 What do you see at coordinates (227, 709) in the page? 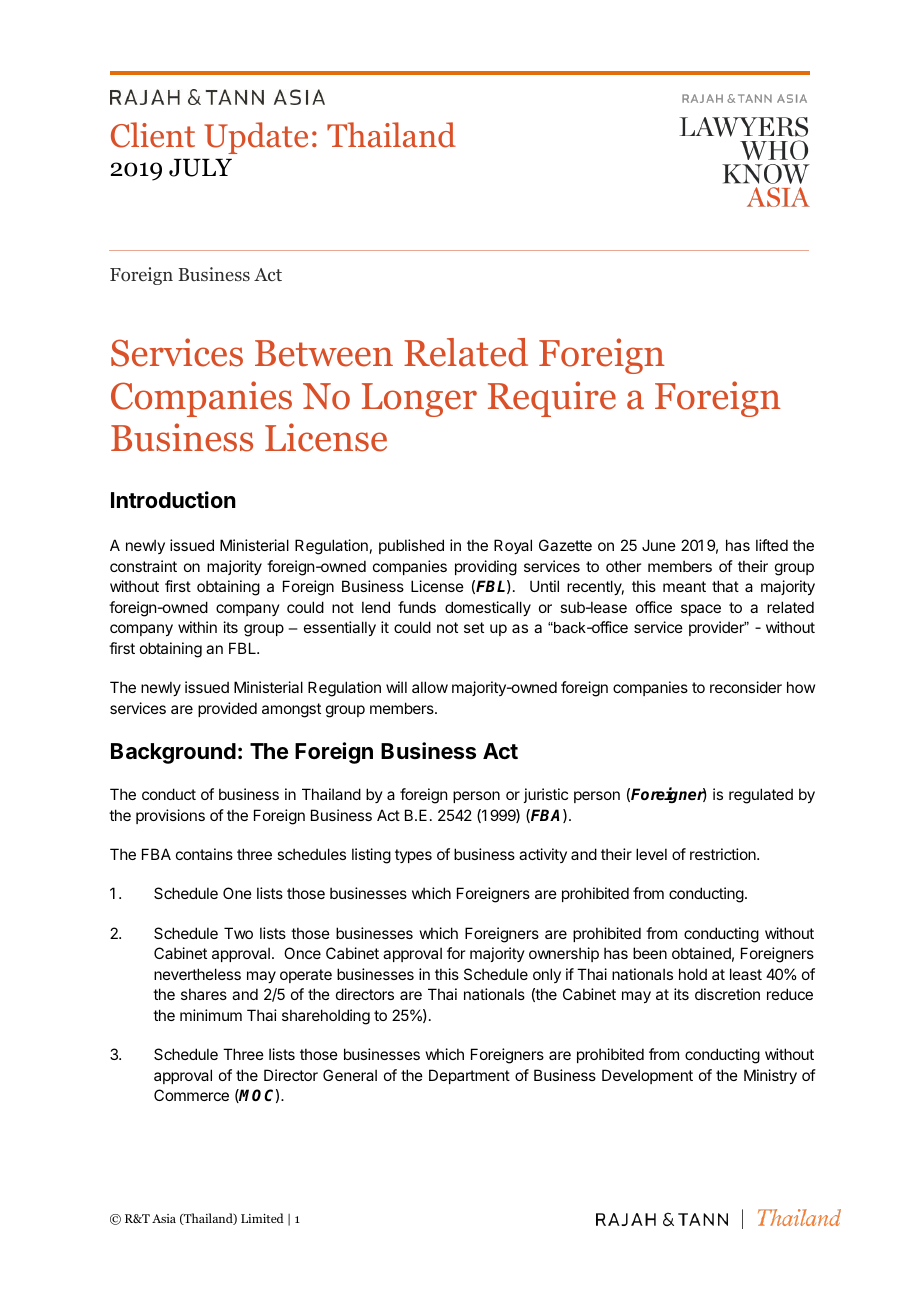
I see `provided` at bounding box center [227, 709].
